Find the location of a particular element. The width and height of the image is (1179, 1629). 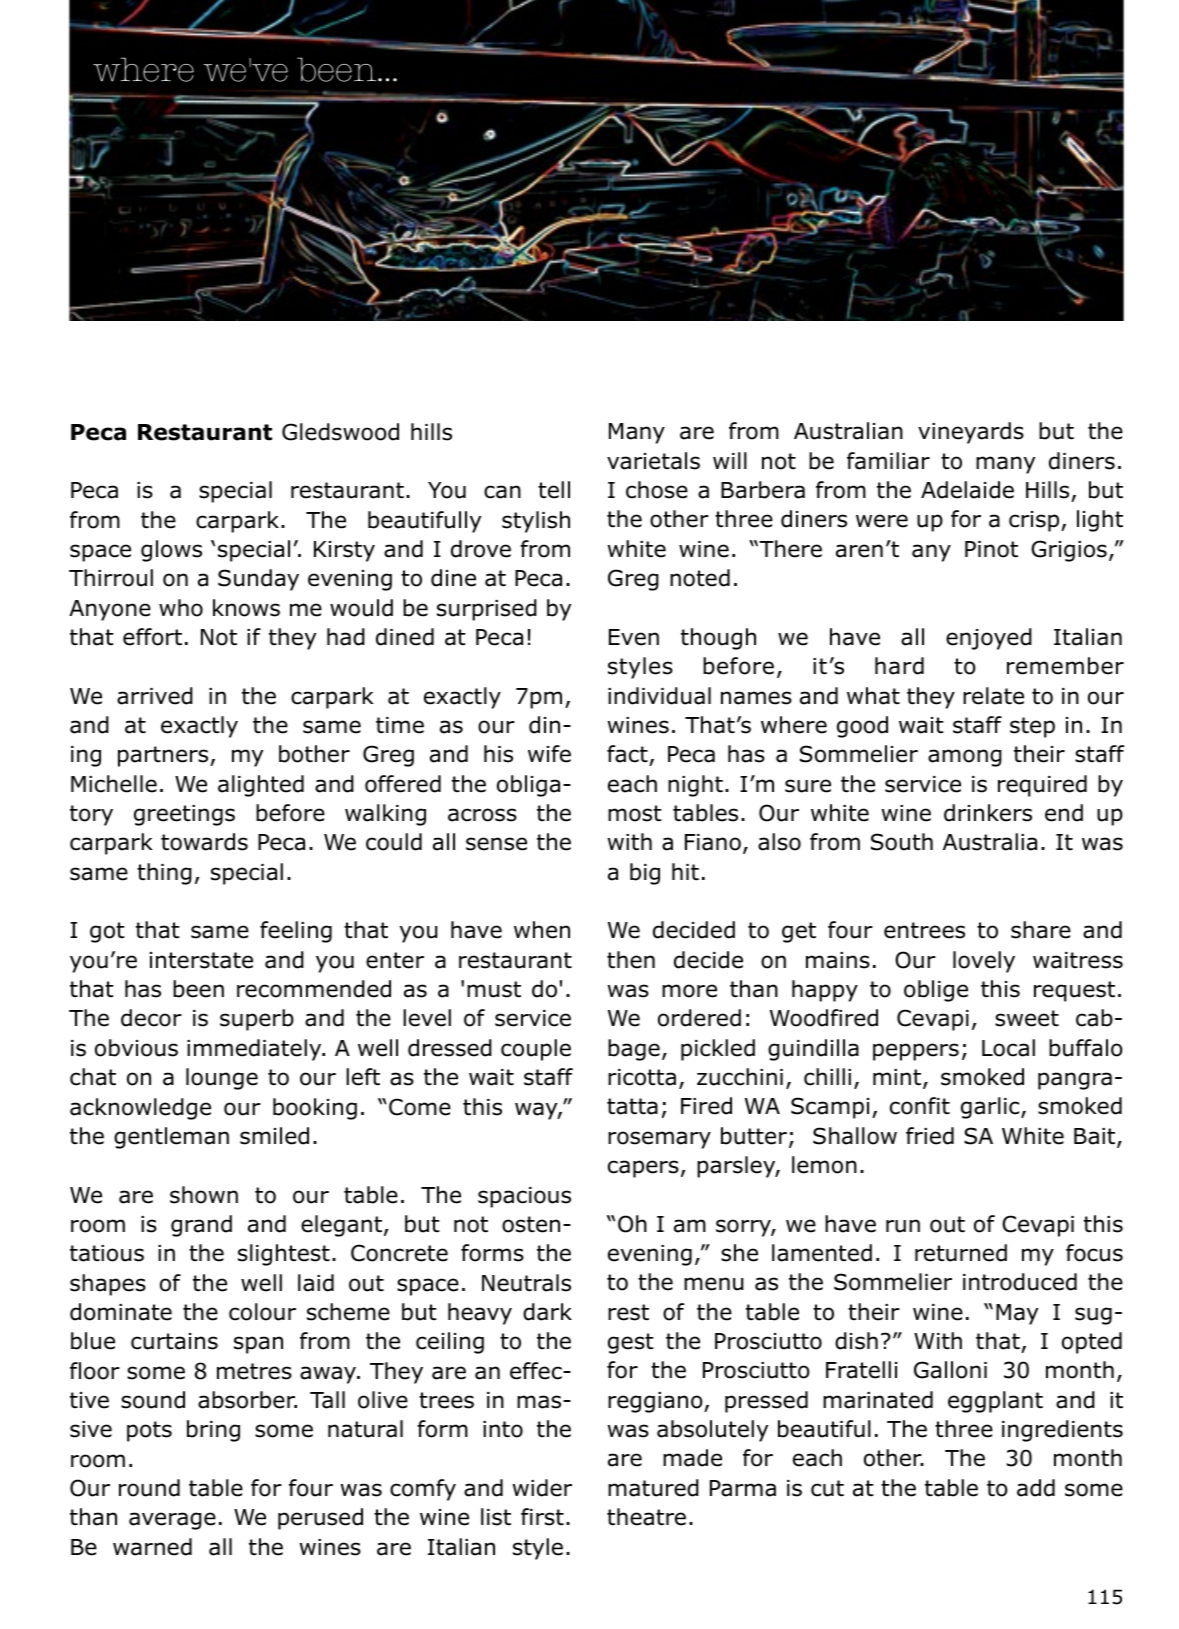

glows is located at coordinates (171, 551).
